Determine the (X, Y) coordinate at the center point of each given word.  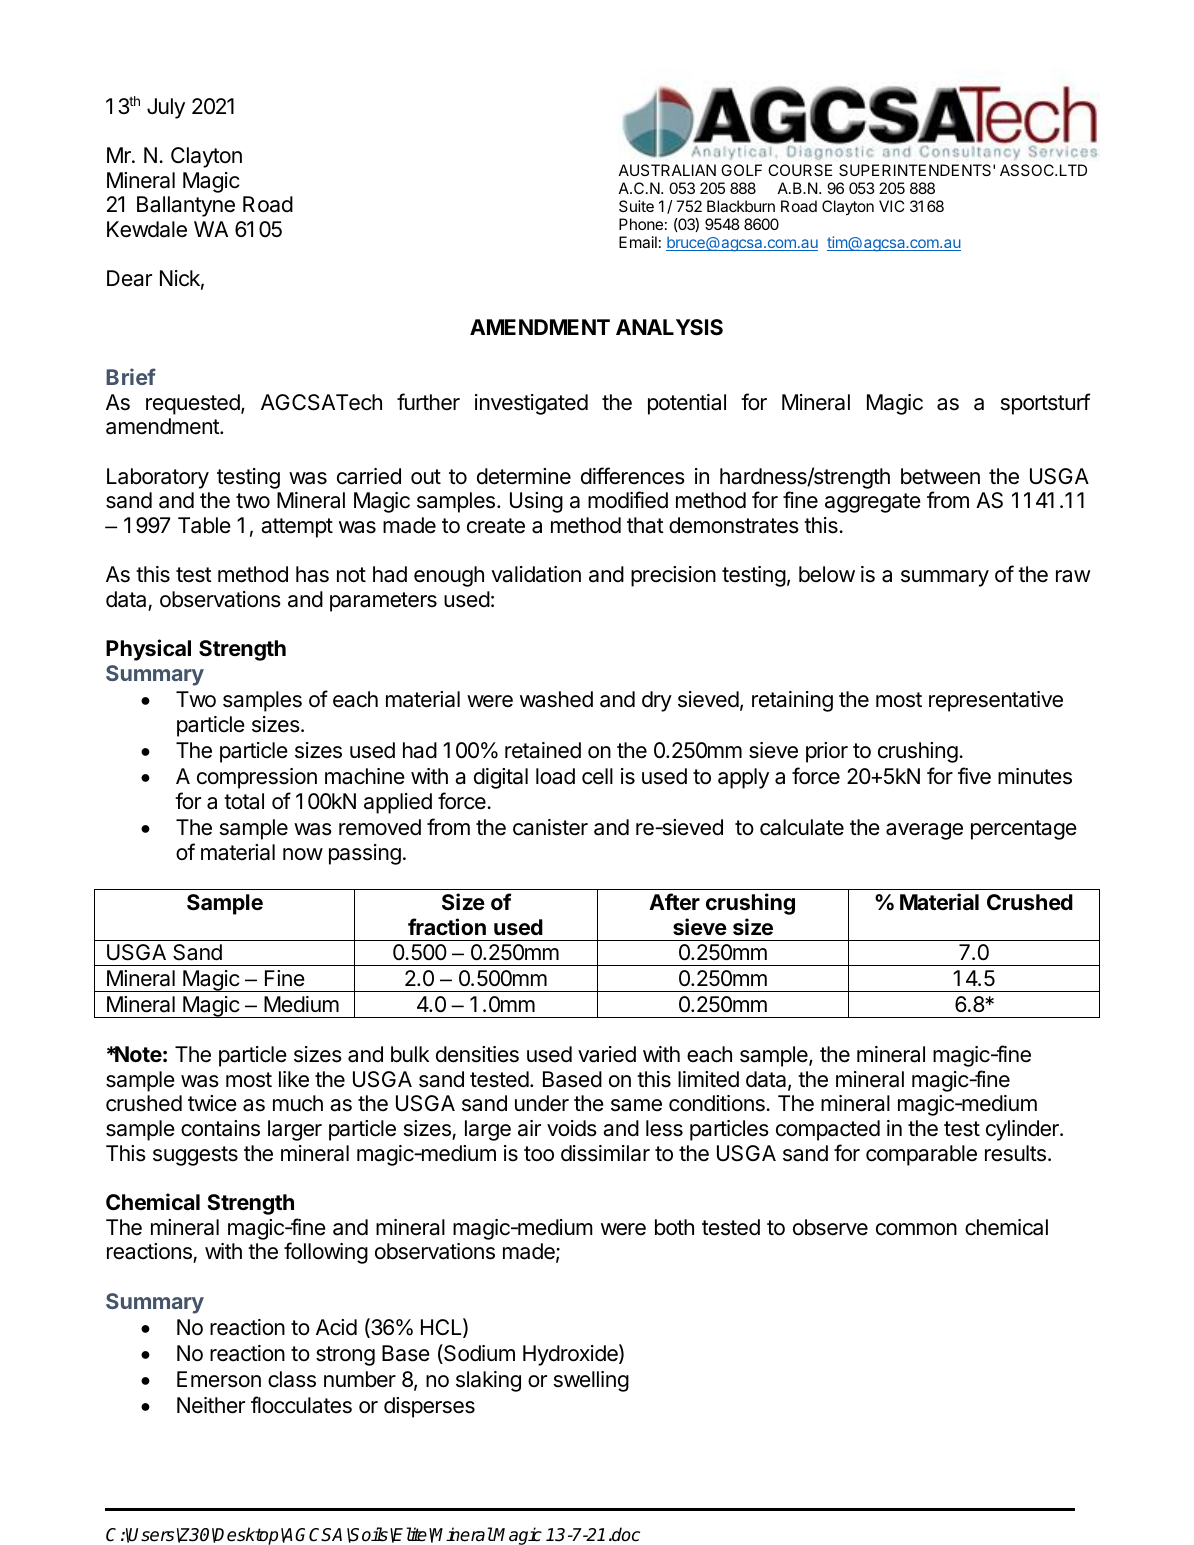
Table (204, 525)
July (166, 108)
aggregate (873, 503)
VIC (891, 206)
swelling (591, 1381)
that (645, 525)
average (924, 831)
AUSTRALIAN (667, 170)
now (303, 854)
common (916, 1229)
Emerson (219, 1379)
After (674, 901)
